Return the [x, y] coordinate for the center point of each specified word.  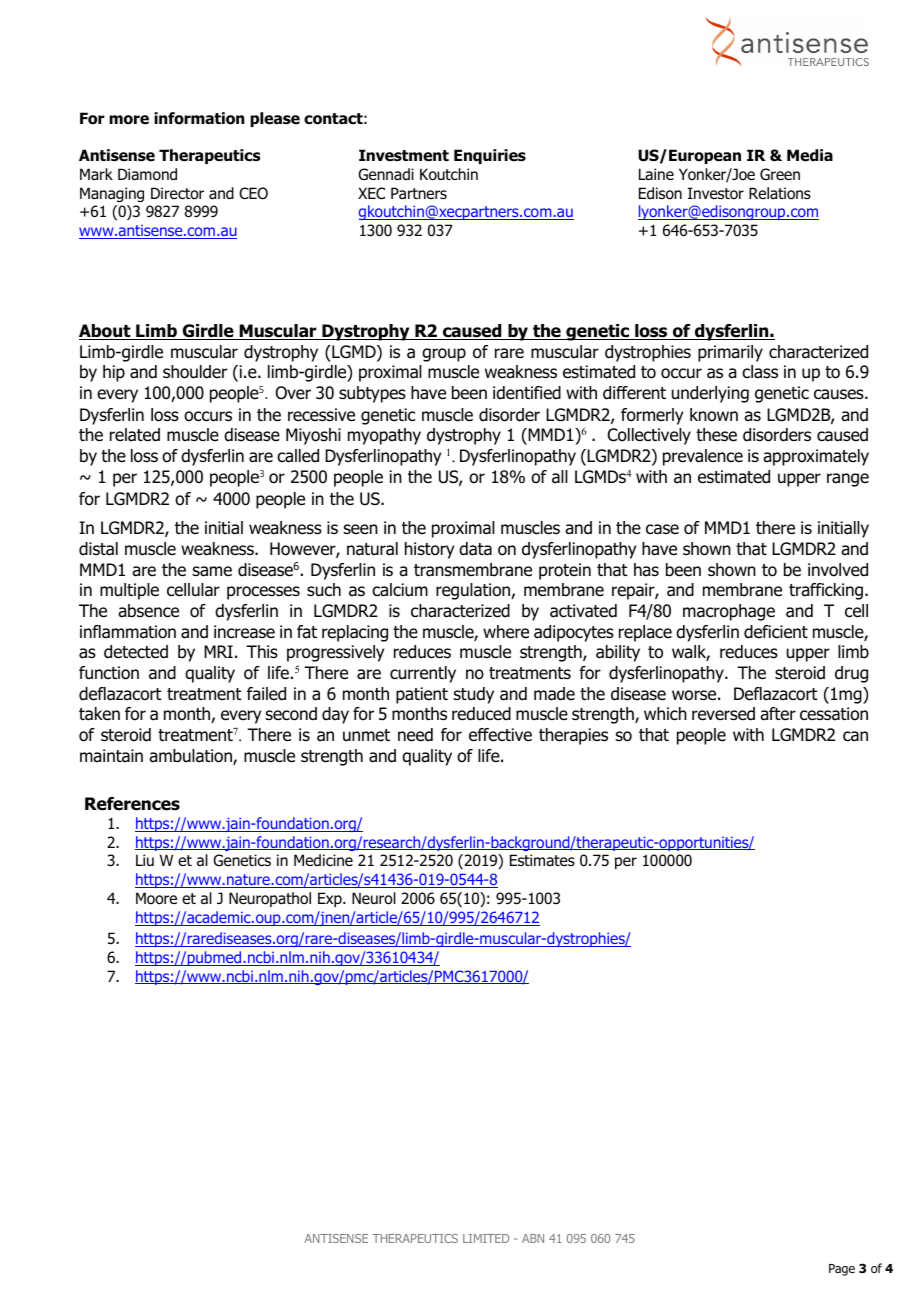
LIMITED [486, 1238]
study [474, 695]
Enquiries [490, 156]
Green [780, 174]
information [199, 118]
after [778, 714]
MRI [218, 651]
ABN [533, 1238]
